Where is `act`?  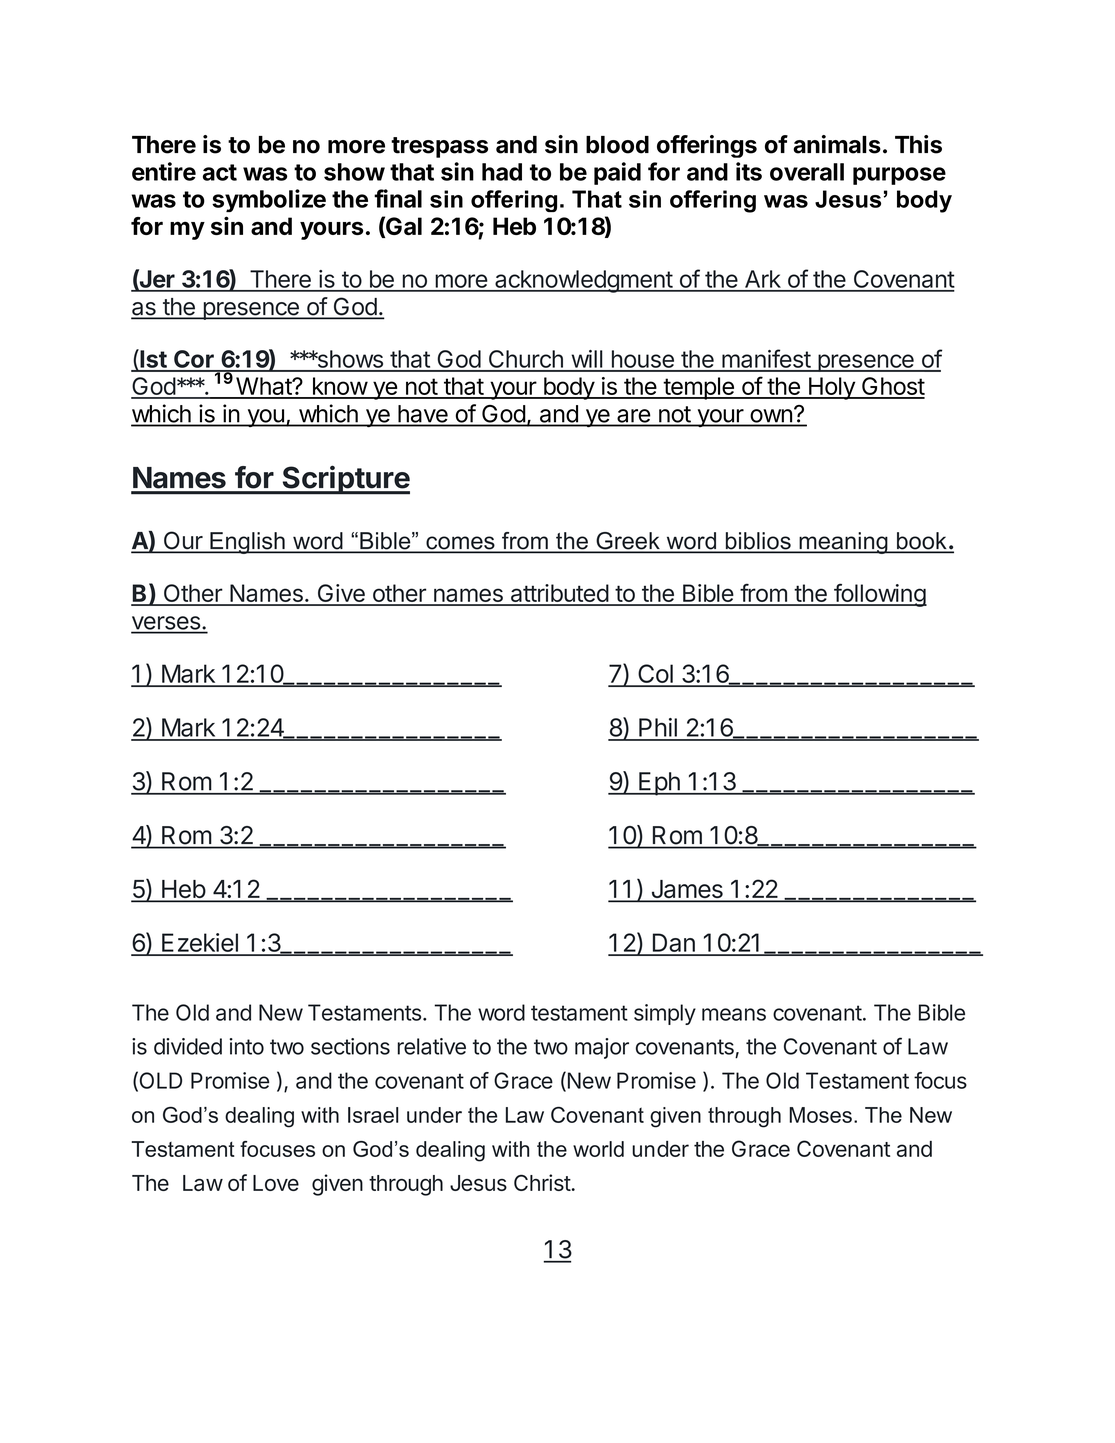
act is located at coordinates (220, 172).
